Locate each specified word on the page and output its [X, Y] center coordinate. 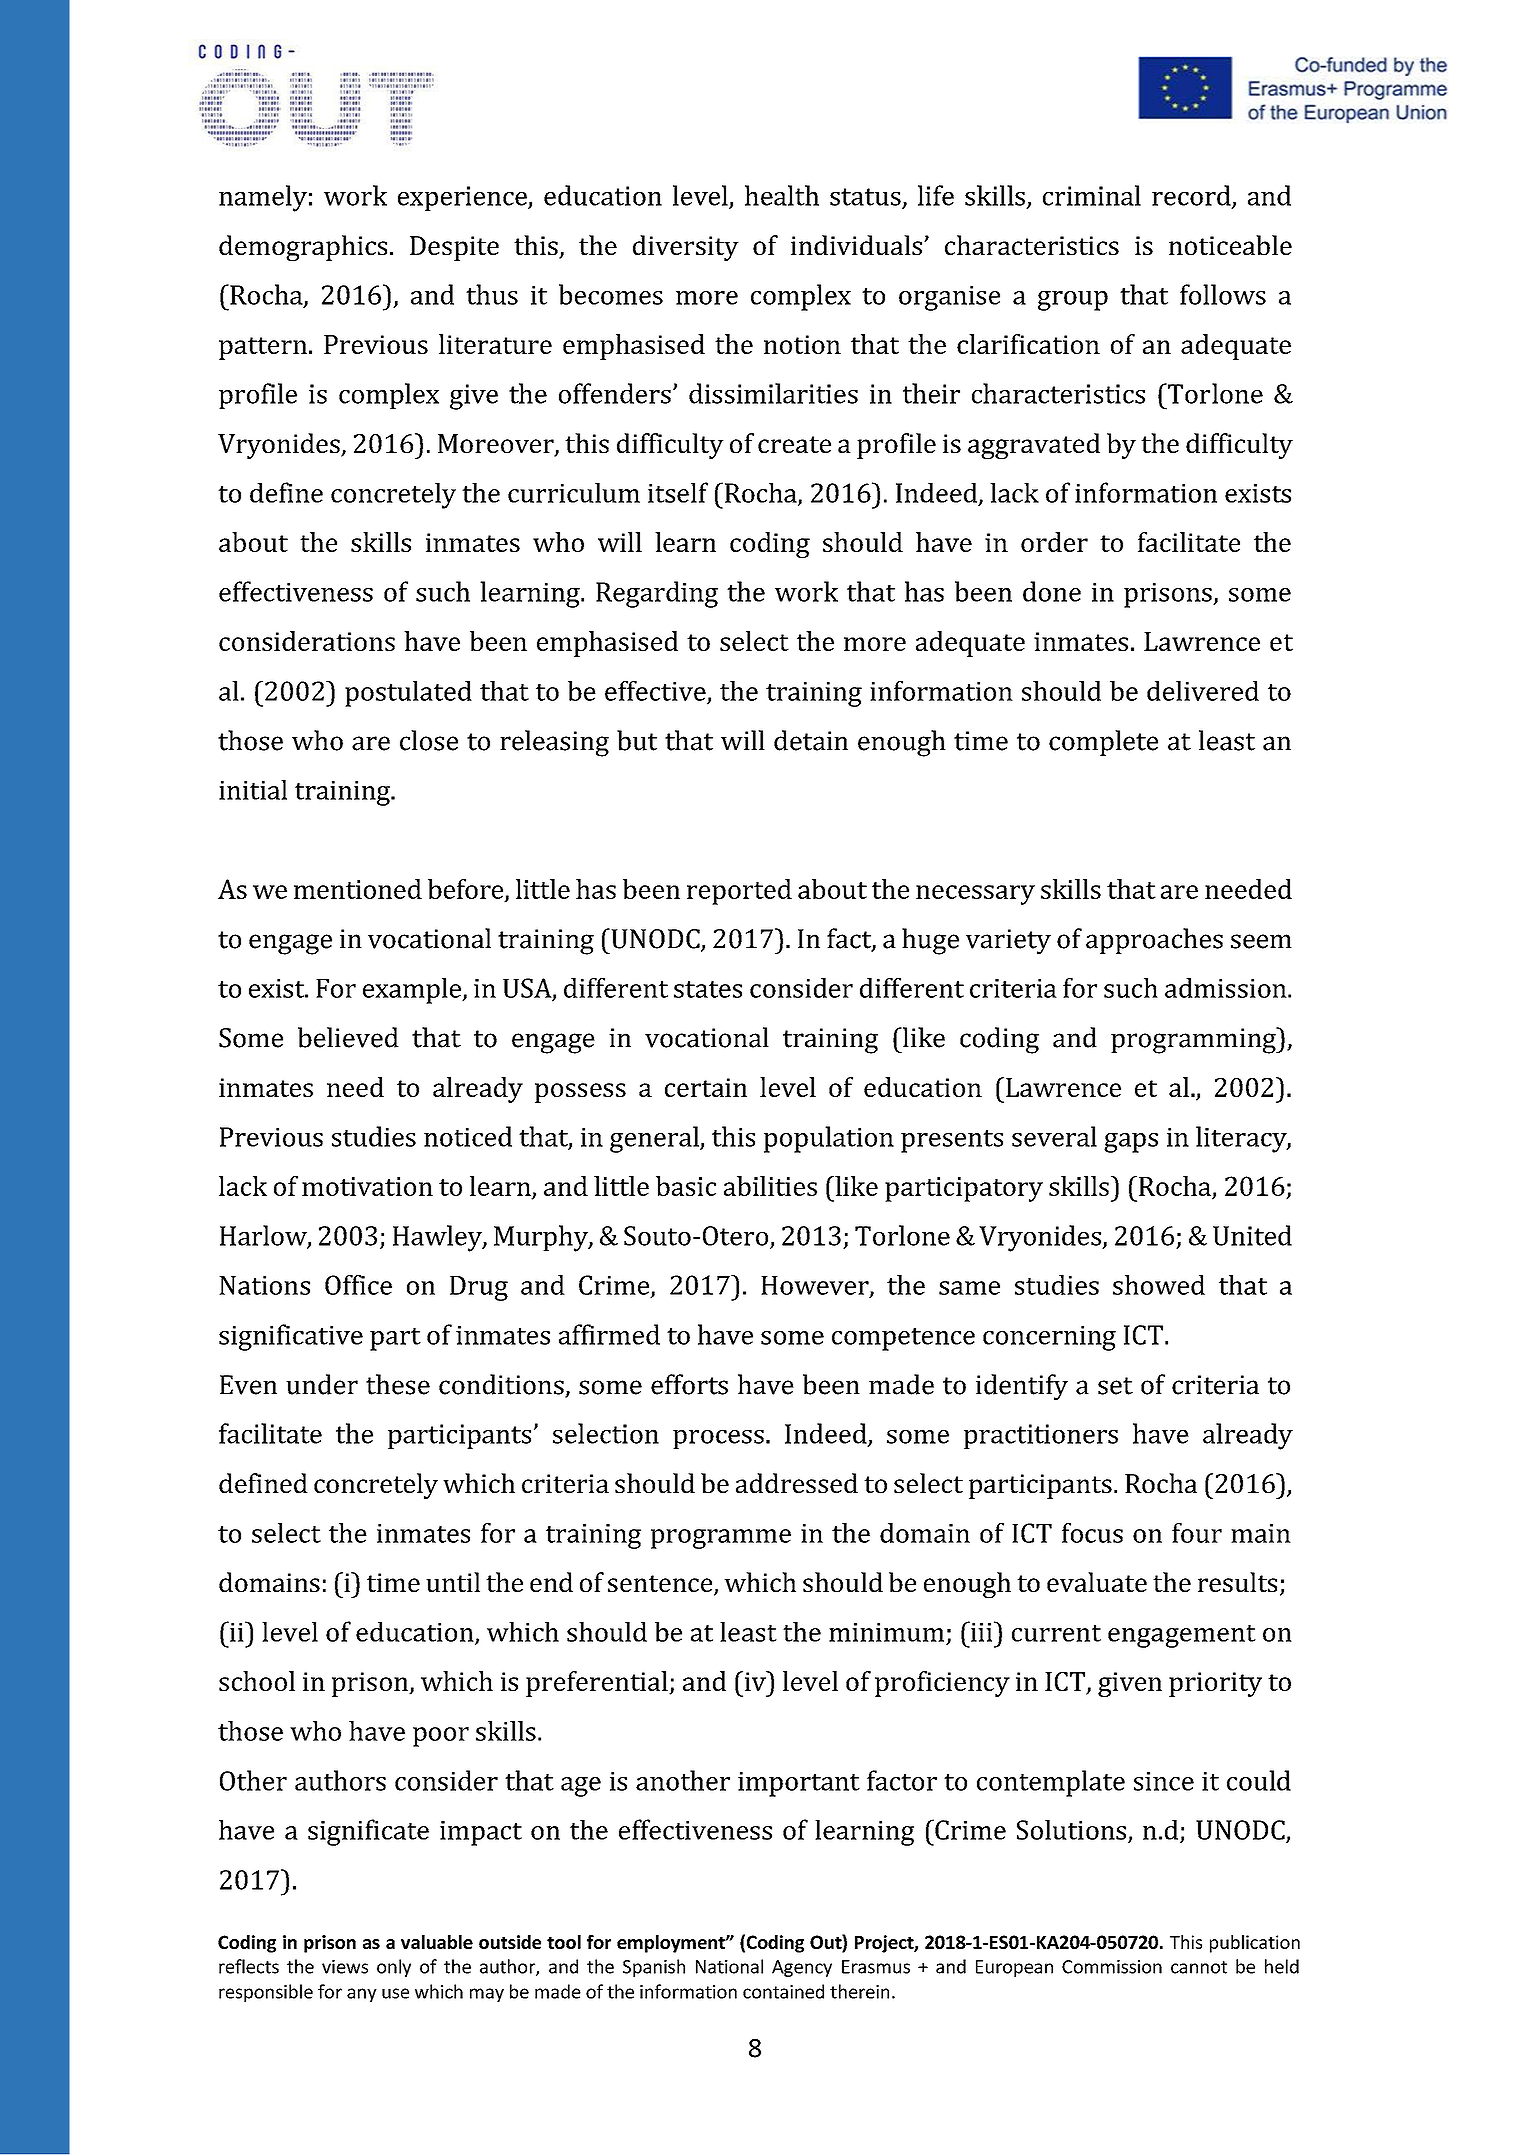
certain [706, 1087]
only [394, 1968]
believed [348, 1037]
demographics [303, 248]
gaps [1131, 1143]
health [782, 195]
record [1192, 196]
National [729, 1966]
